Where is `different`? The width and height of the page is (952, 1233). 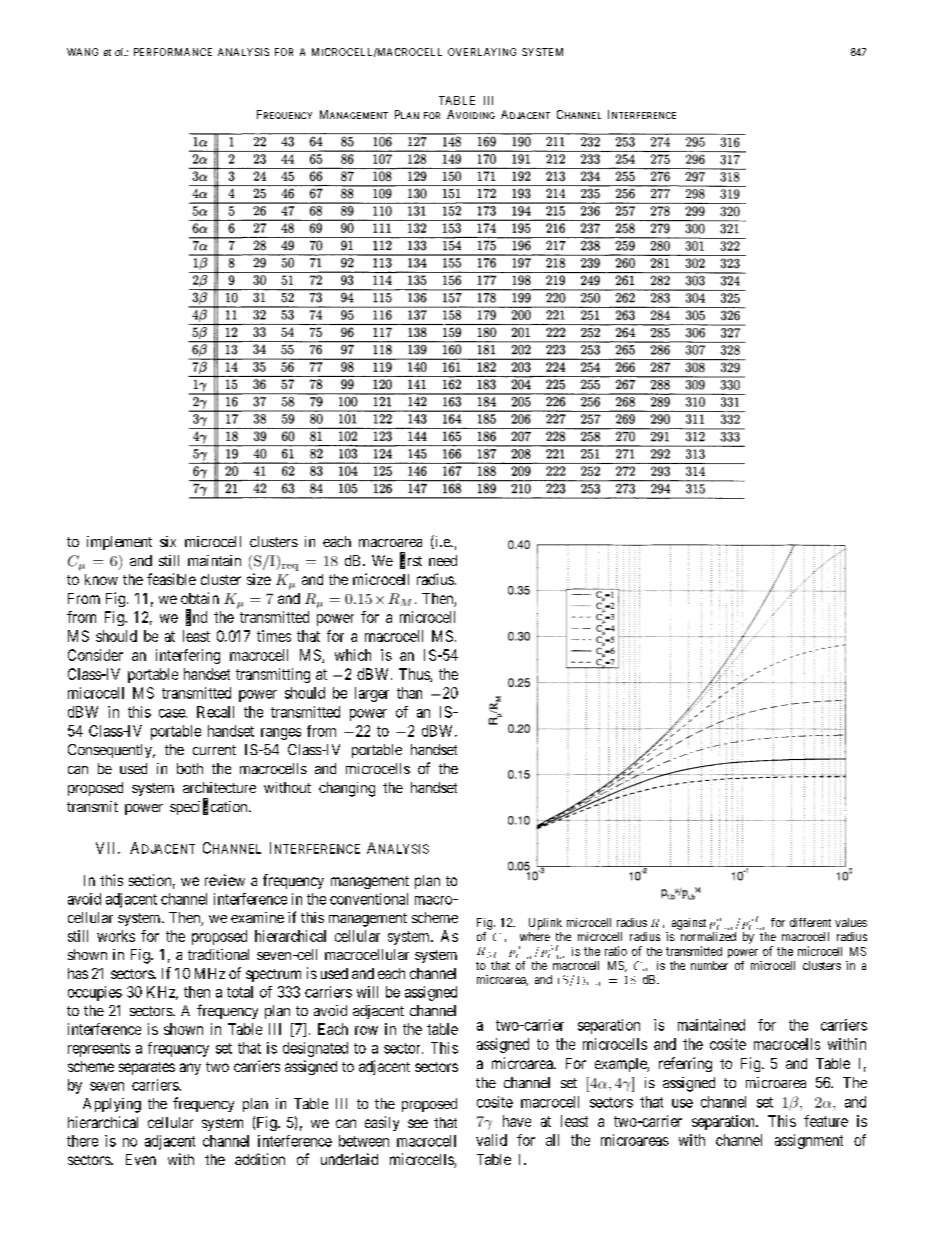
different is located at coordinates (810, 922).
